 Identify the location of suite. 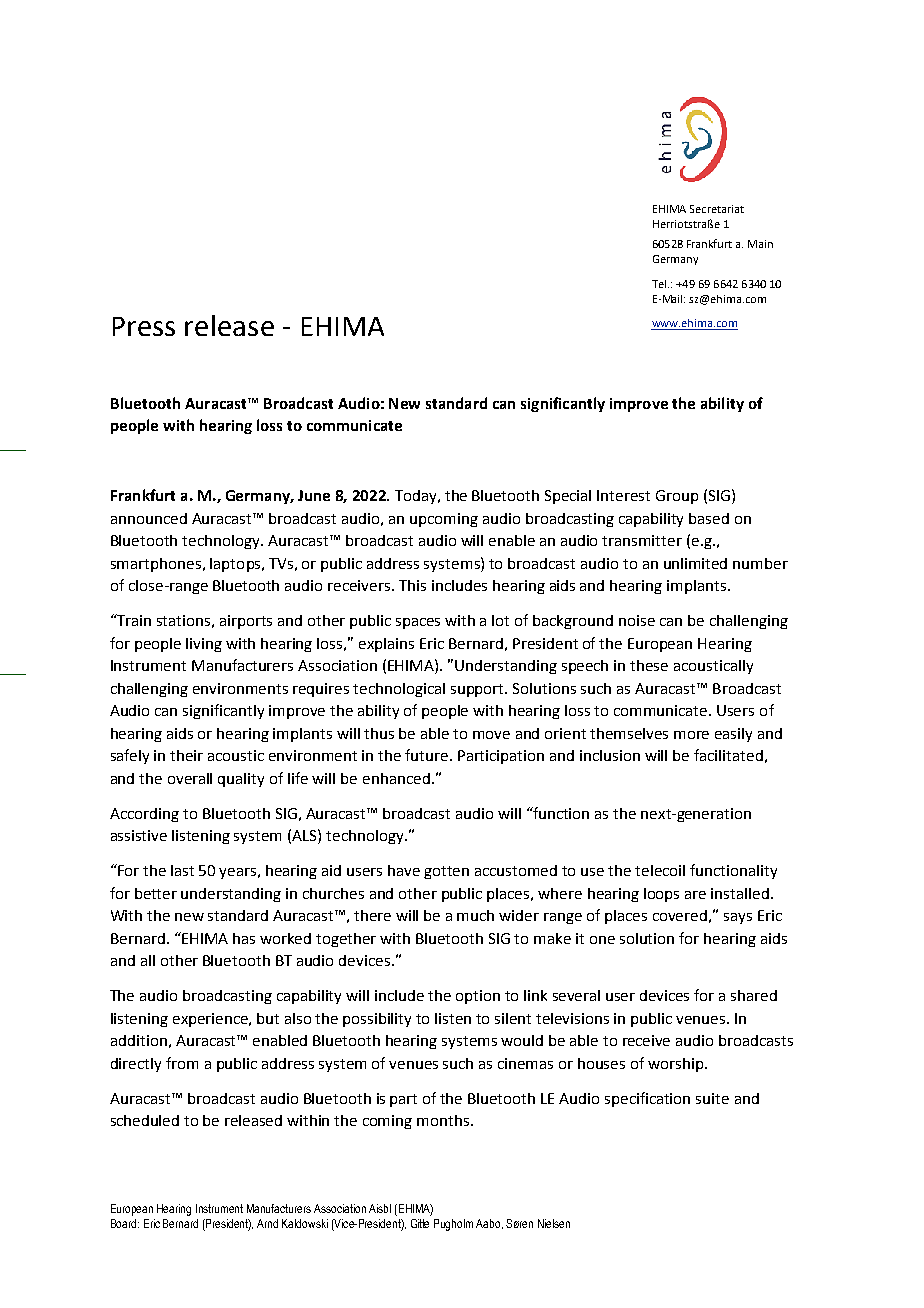
(712, 1098).
